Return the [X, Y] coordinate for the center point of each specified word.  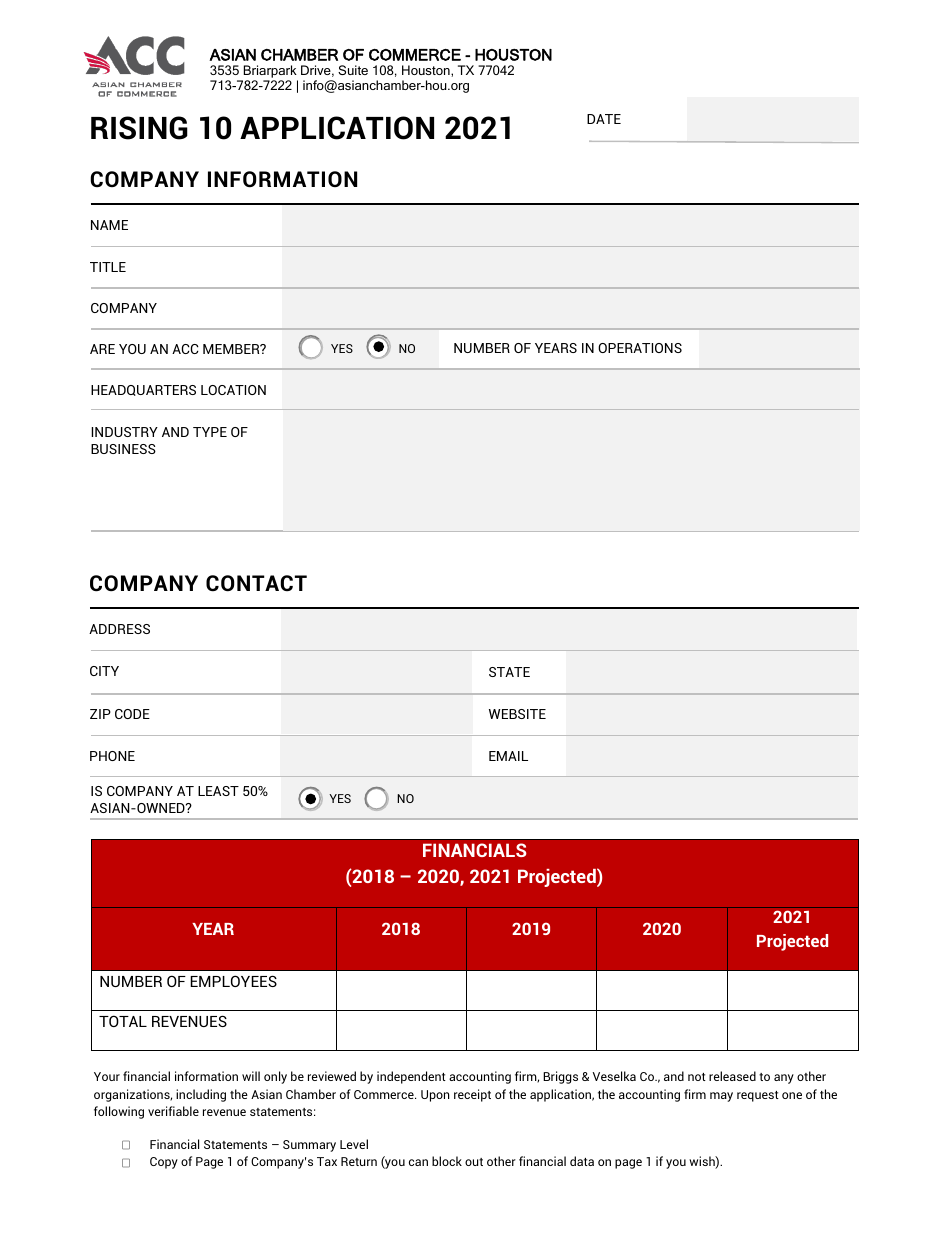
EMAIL [508, 756]
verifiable [173, 1111]
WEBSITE [517, 714]
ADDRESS [119, 629]
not [697, 1077]
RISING [139, 128]
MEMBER [232, 349]
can [418, 1162]
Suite [353, 70]
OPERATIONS [640, 348]
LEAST [218, 791]
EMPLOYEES [233, 981]
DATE [604, 119]
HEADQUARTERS [143, 390]
